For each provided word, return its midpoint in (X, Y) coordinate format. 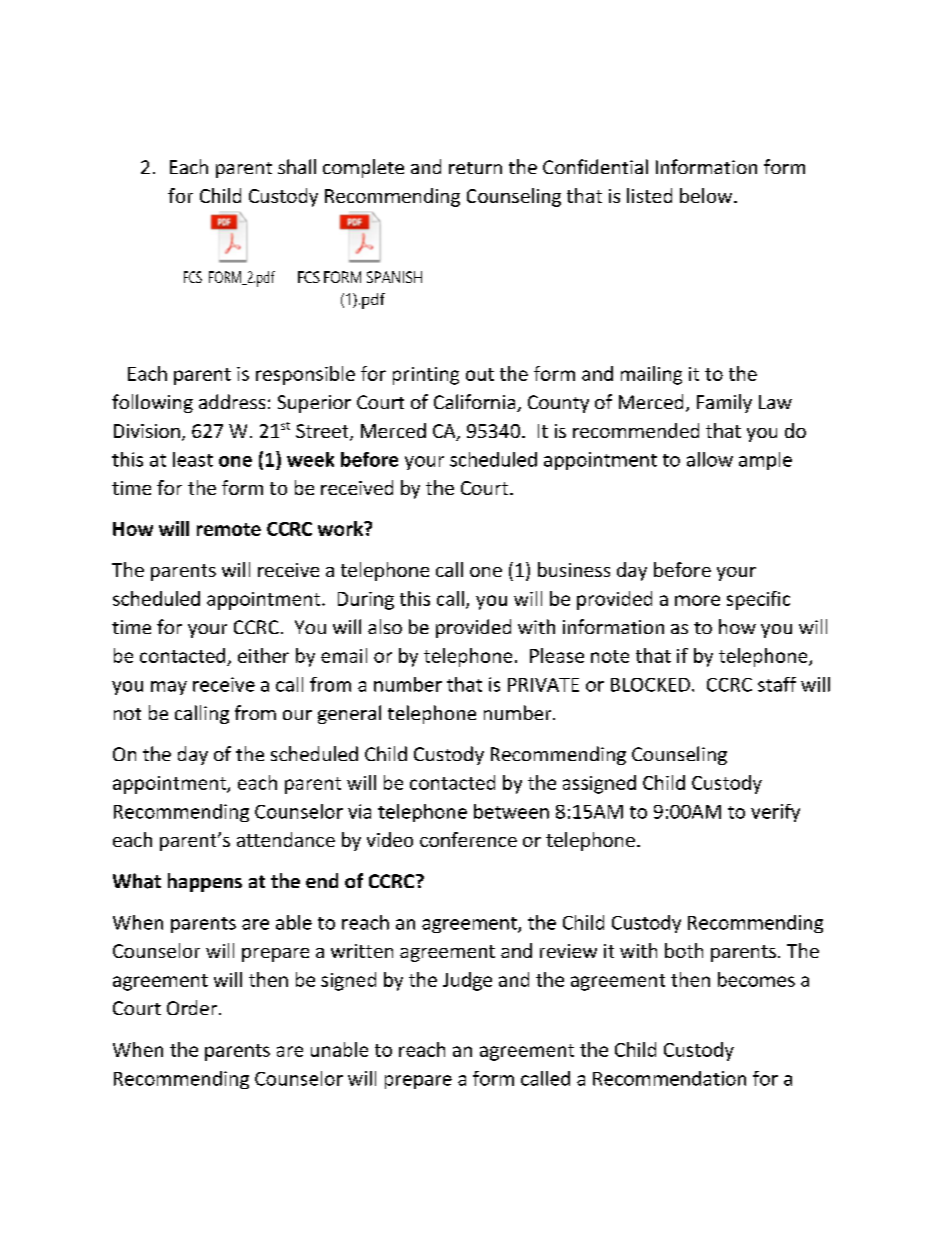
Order (193, 1007)
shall (297, 166)
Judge (467, 981)
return (475, 168)
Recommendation (669, 1078)
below (707, 195)
